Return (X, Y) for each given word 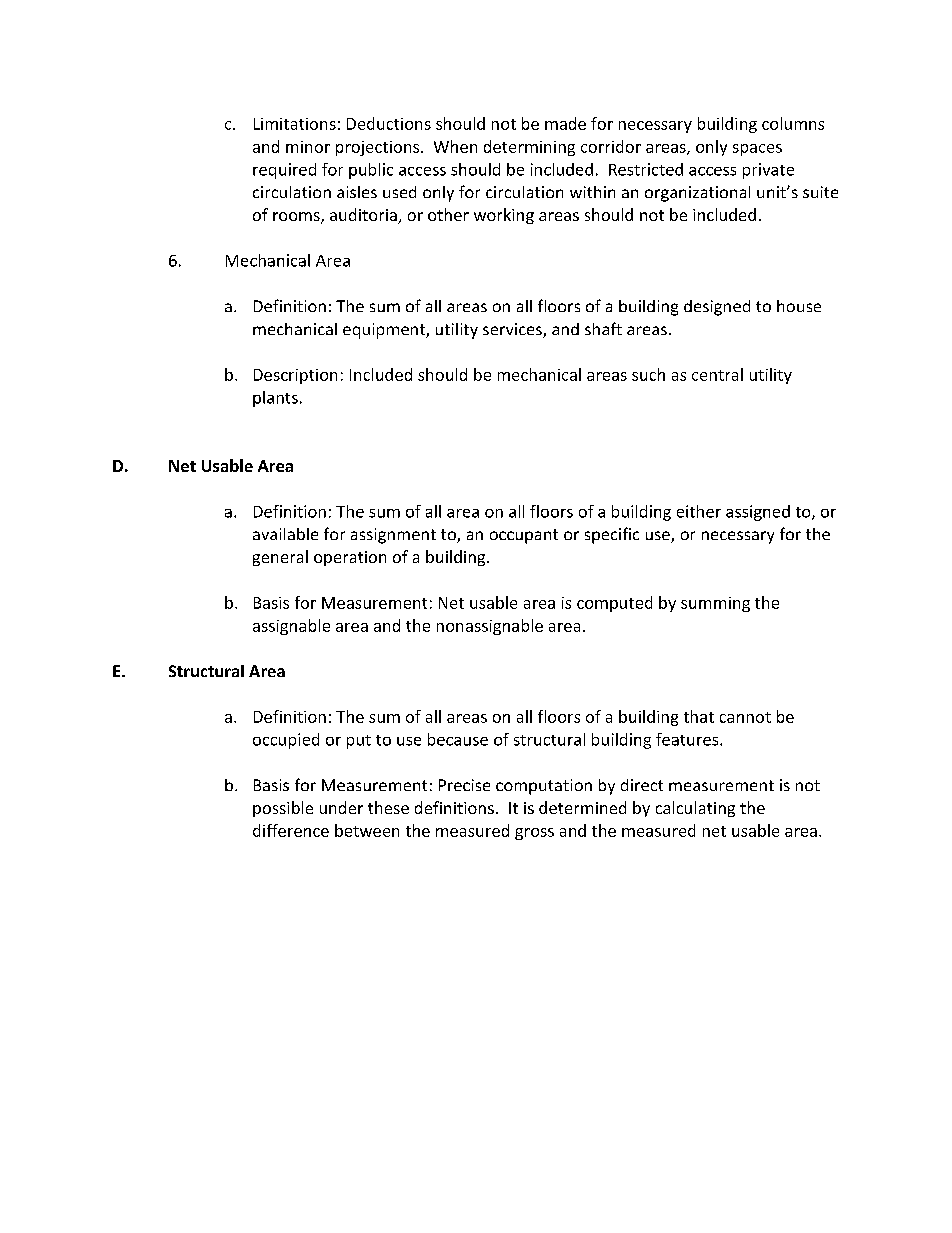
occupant (524, 536)
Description (295, 376)
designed (717, 308)
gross (534, 834)
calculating (695, 809)
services (513, 330)
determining (529, 148)
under (341, 807)
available (285, 534)
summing (715, 604)
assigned (758, 513)
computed (614, 604)
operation (350, 558)
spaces (757, 150)
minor (308, 147)
